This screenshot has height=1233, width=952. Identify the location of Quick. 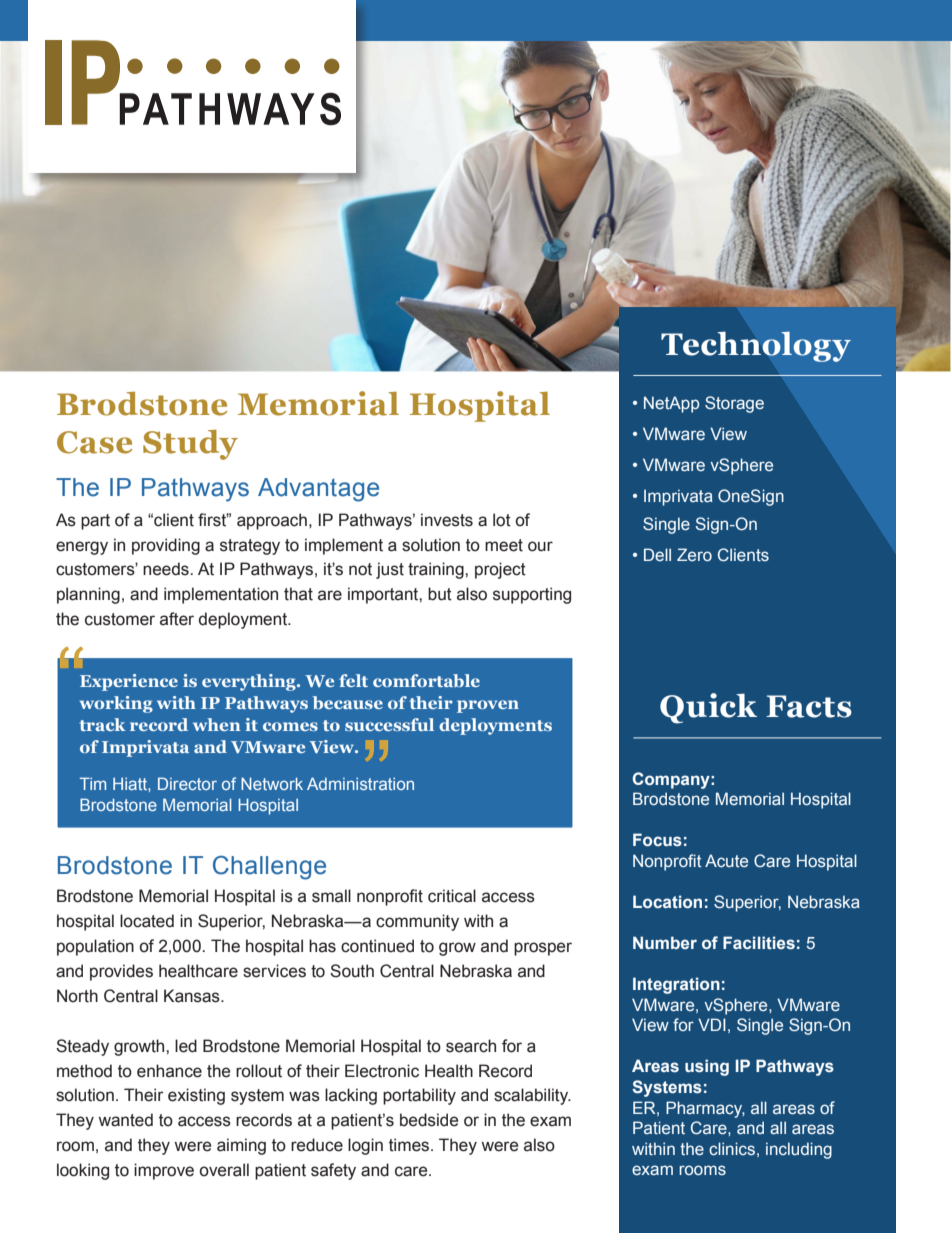
(708, 708).
